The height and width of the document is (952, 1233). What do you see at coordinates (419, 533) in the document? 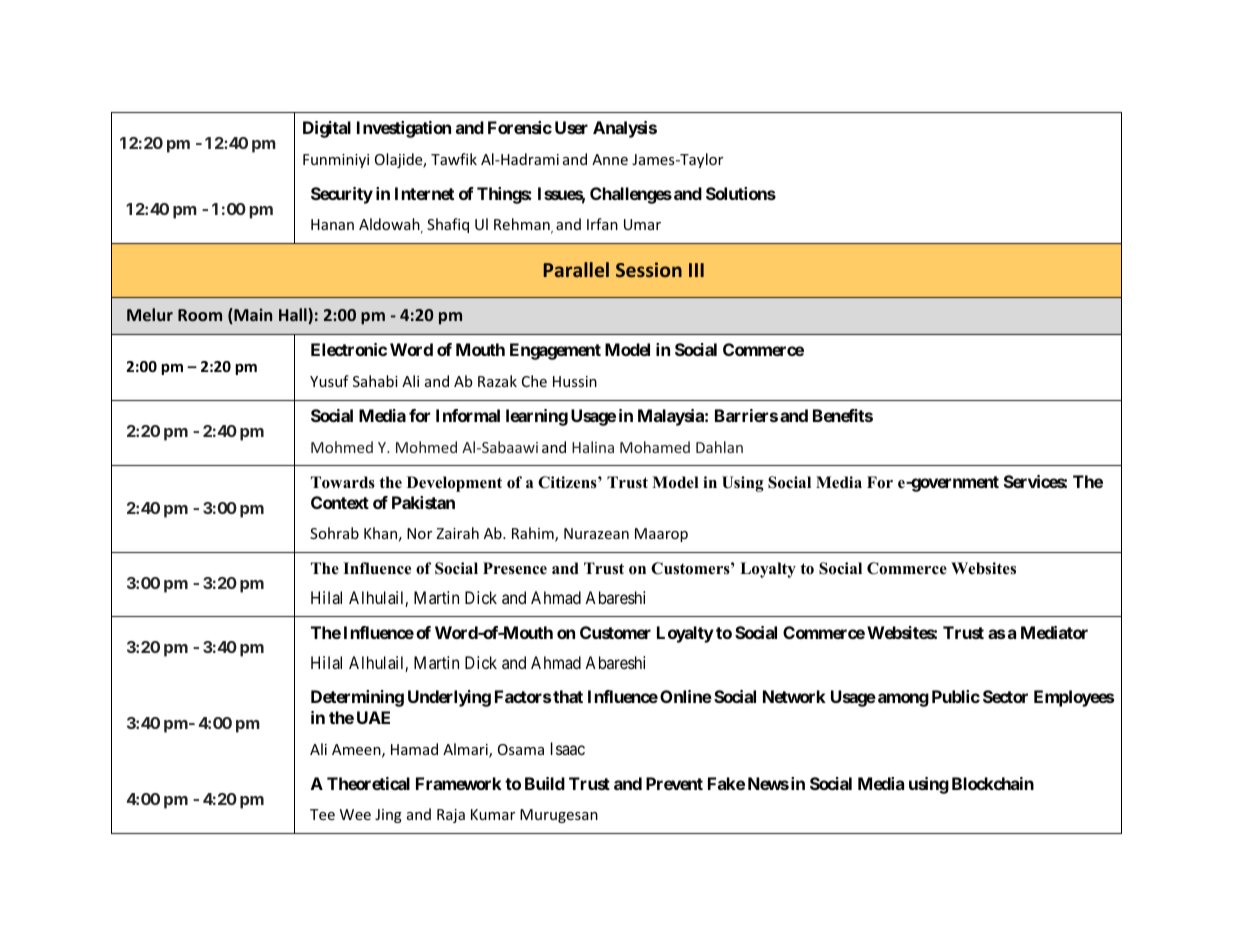
I see `Nor` at bounding box center [419, 533].
